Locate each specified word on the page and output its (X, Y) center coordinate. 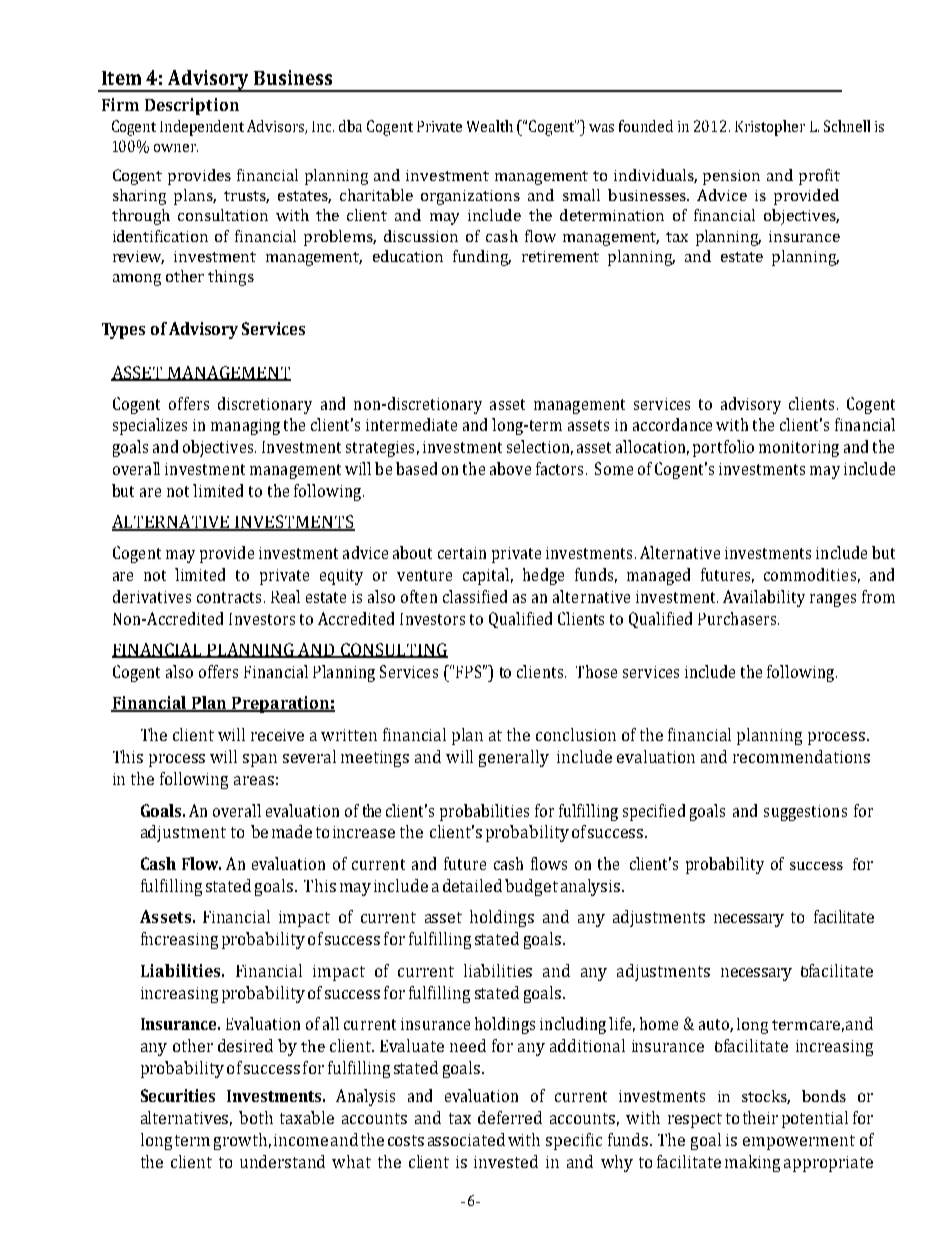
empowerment (799, 1142)
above (510, 468)
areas (254, 780)
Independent (202, 128)
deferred (510, 1117)
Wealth (490, 126)
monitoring (799, 449)
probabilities (484, 812)
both (256, 1117)
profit (819, 177)
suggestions (805, 813)
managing (245, 427)
